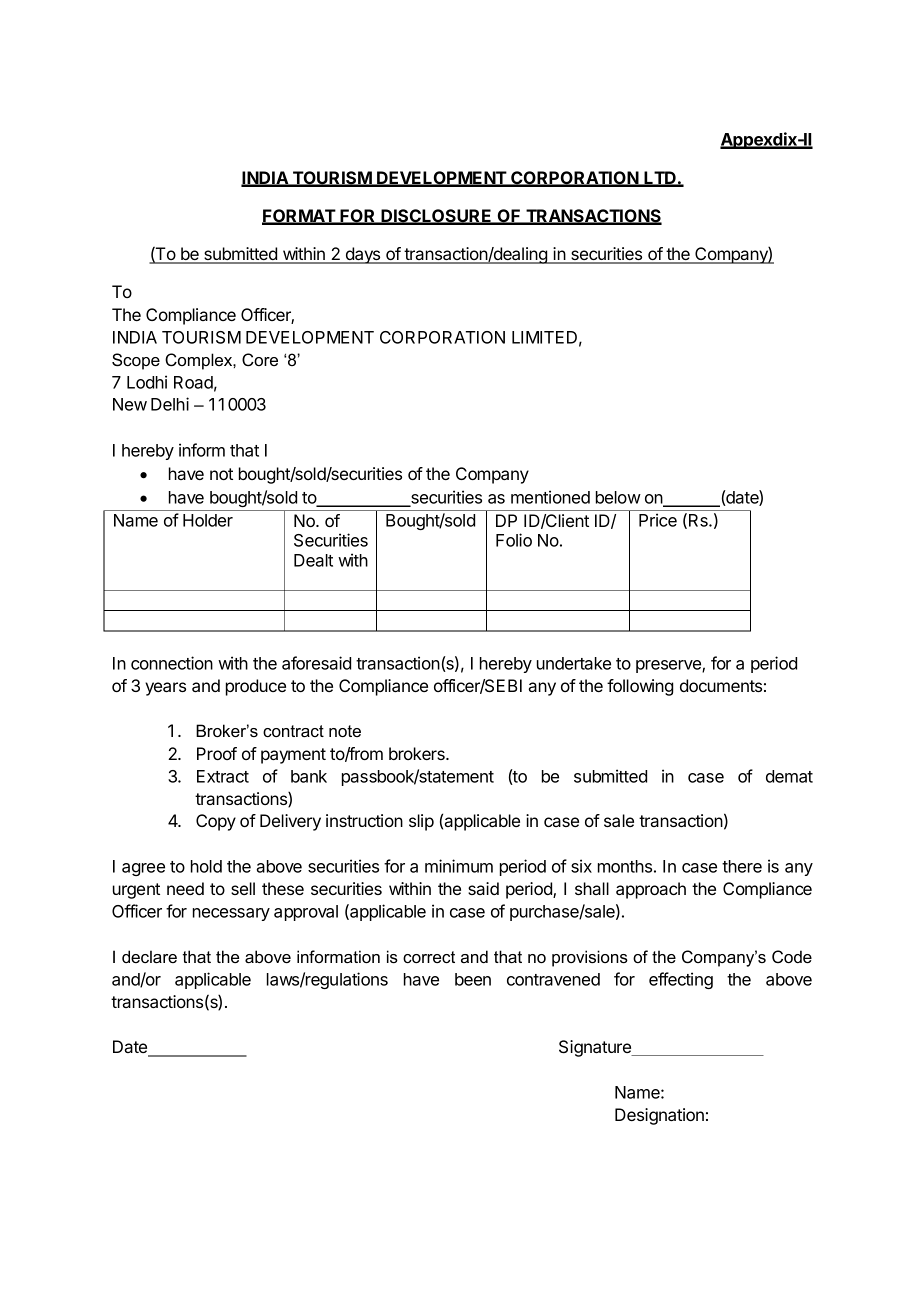 This screenshot has height=1307, width=924. Describe the element at coordinates (260, 360) in the screenshot. I see `Core` at that location.
